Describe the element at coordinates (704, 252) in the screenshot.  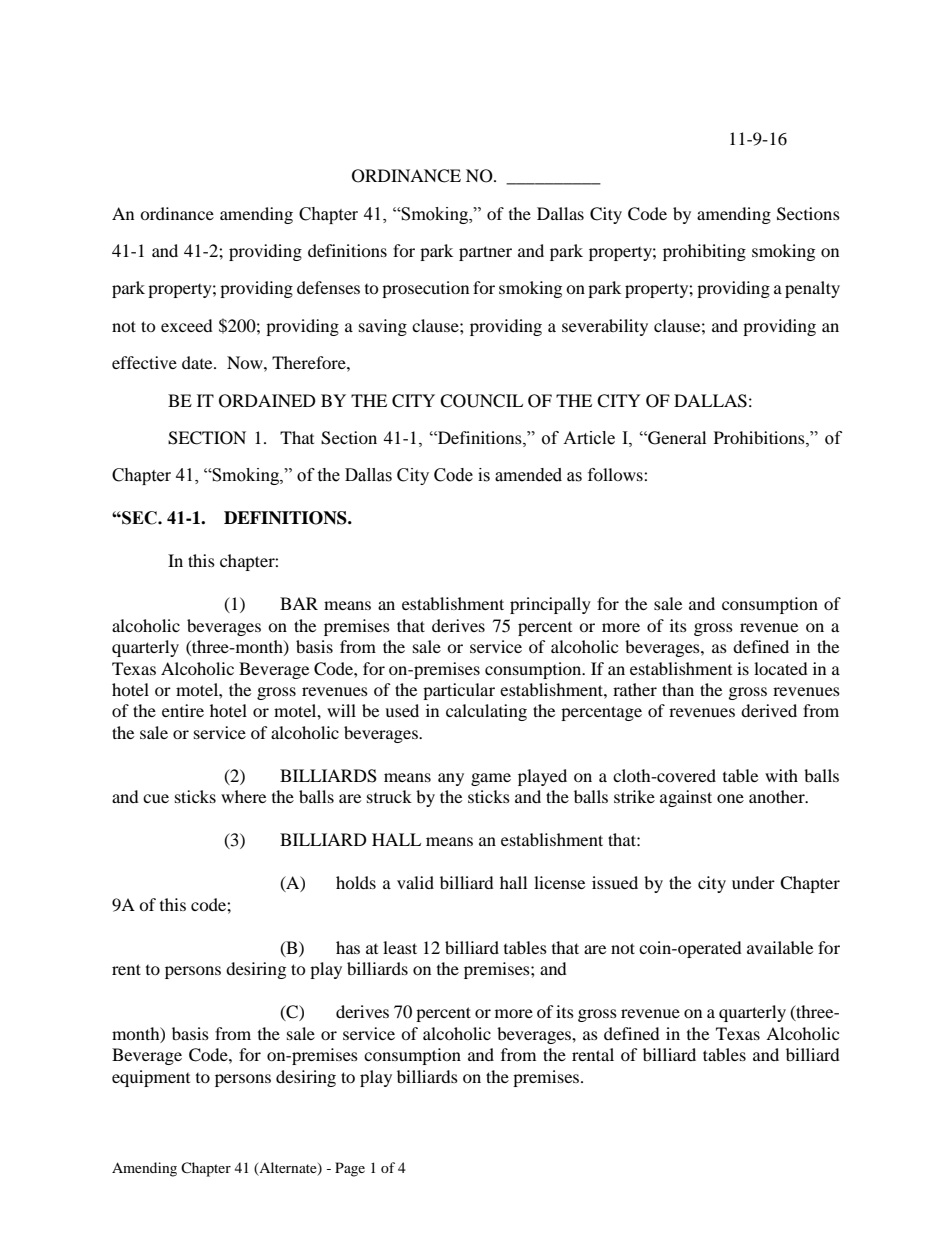
I see `prohibiting` at that location.
